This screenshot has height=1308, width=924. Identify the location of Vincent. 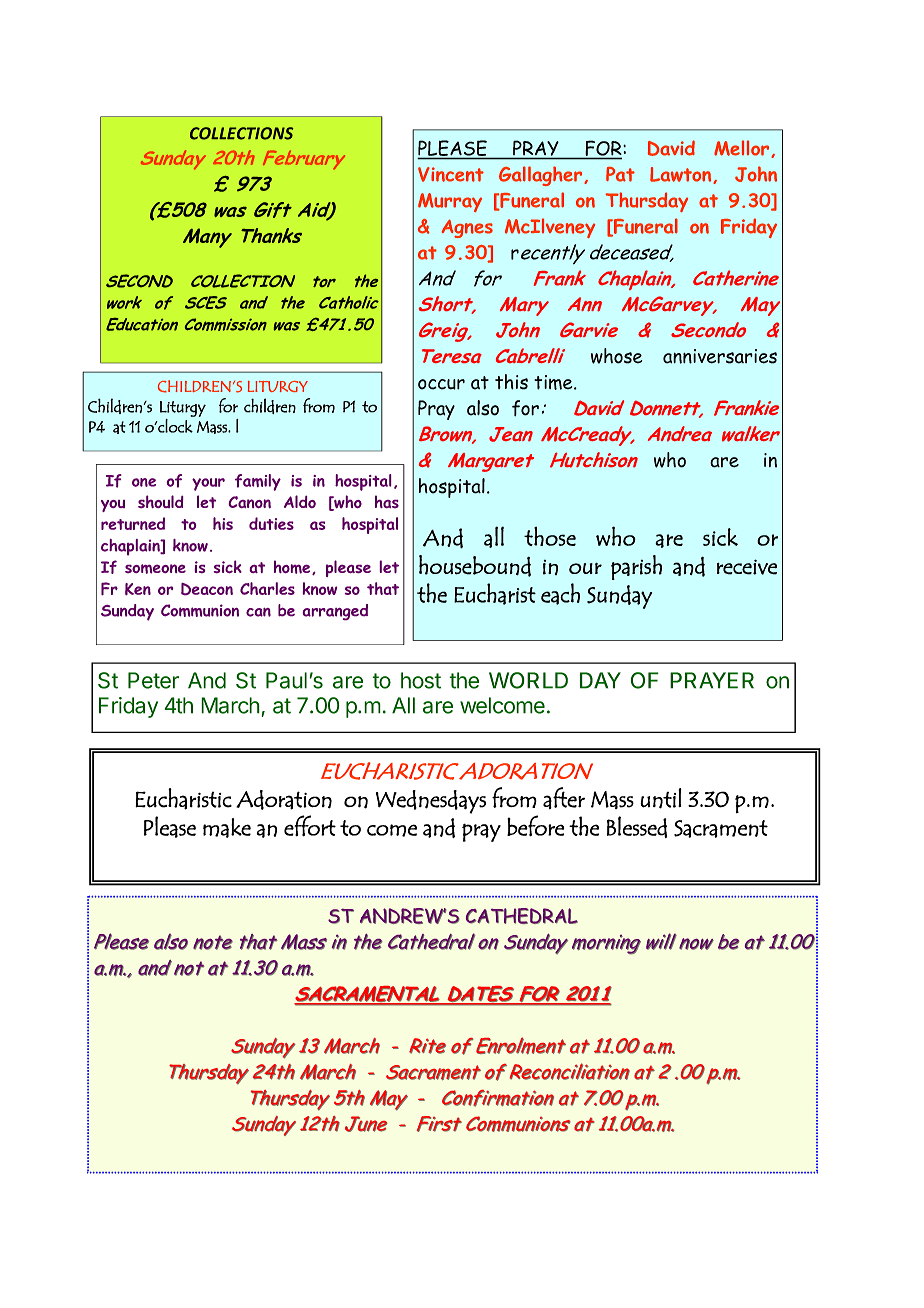
(451, 174).
